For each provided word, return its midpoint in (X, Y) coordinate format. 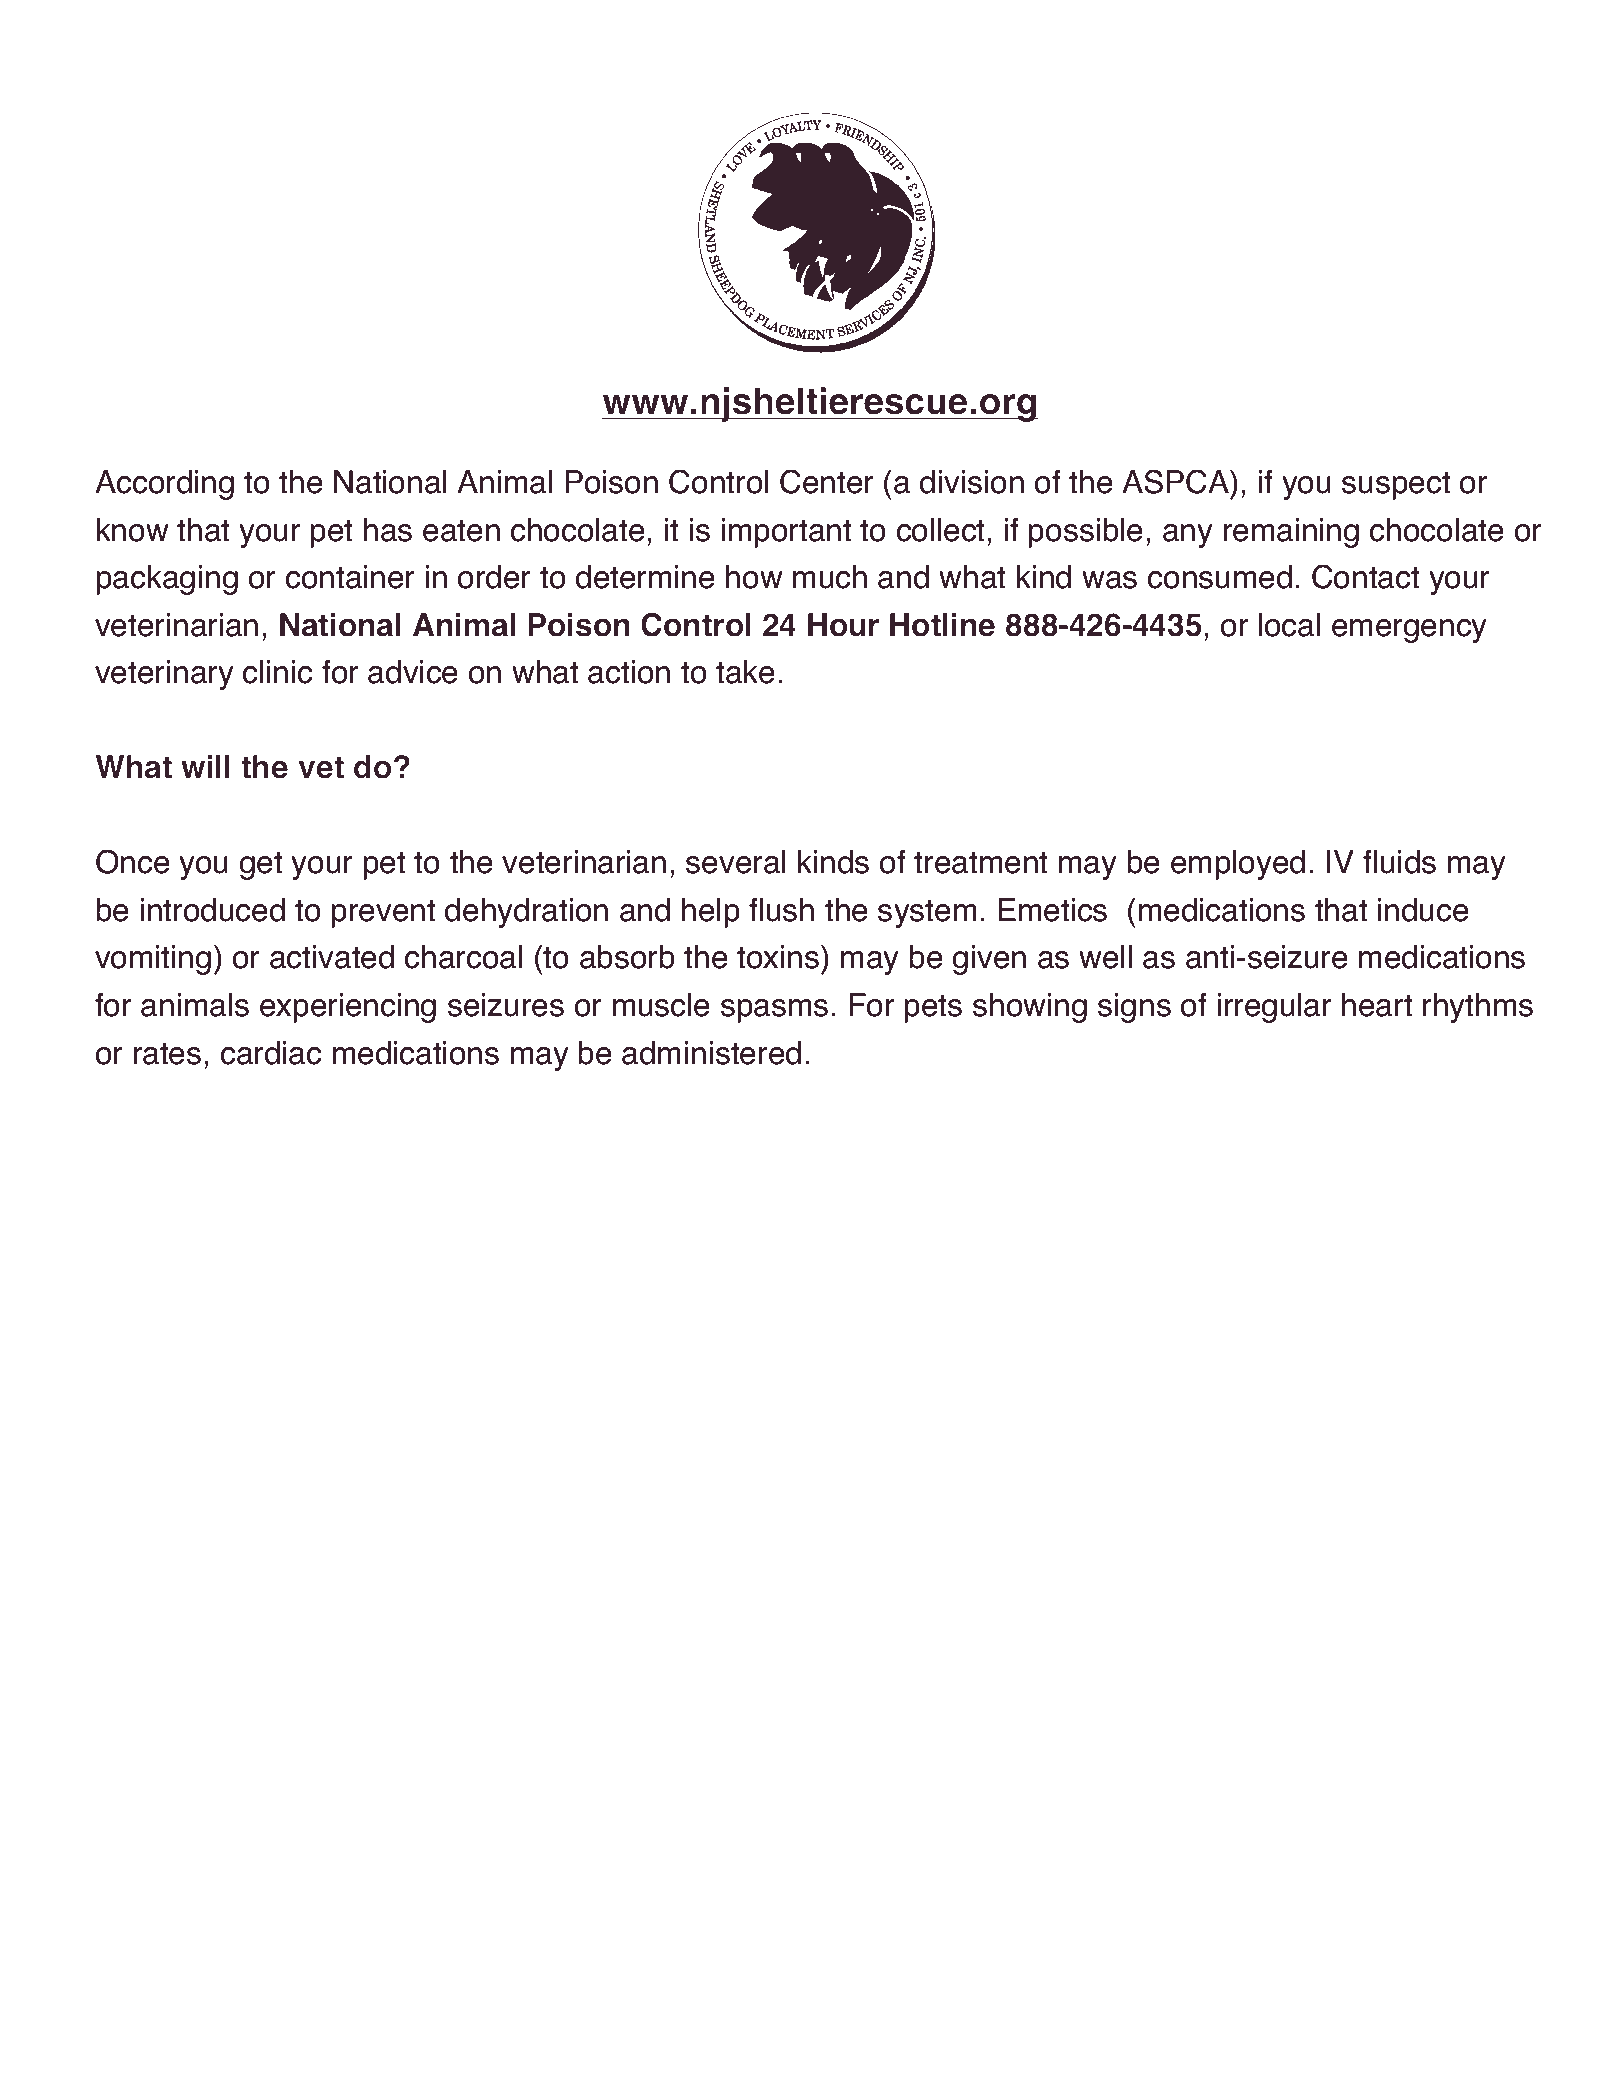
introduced (213, 910)
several (735, 862)
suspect (1396, 485)
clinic (277, 672)
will (205, 766)
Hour (843, 625)
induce (1423, 910)
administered (711, 1053)
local (1289, 625)
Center (826, 481)
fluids (1399, 862)
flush (781, 910)
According (164, 485)
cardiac (271, 1053)
